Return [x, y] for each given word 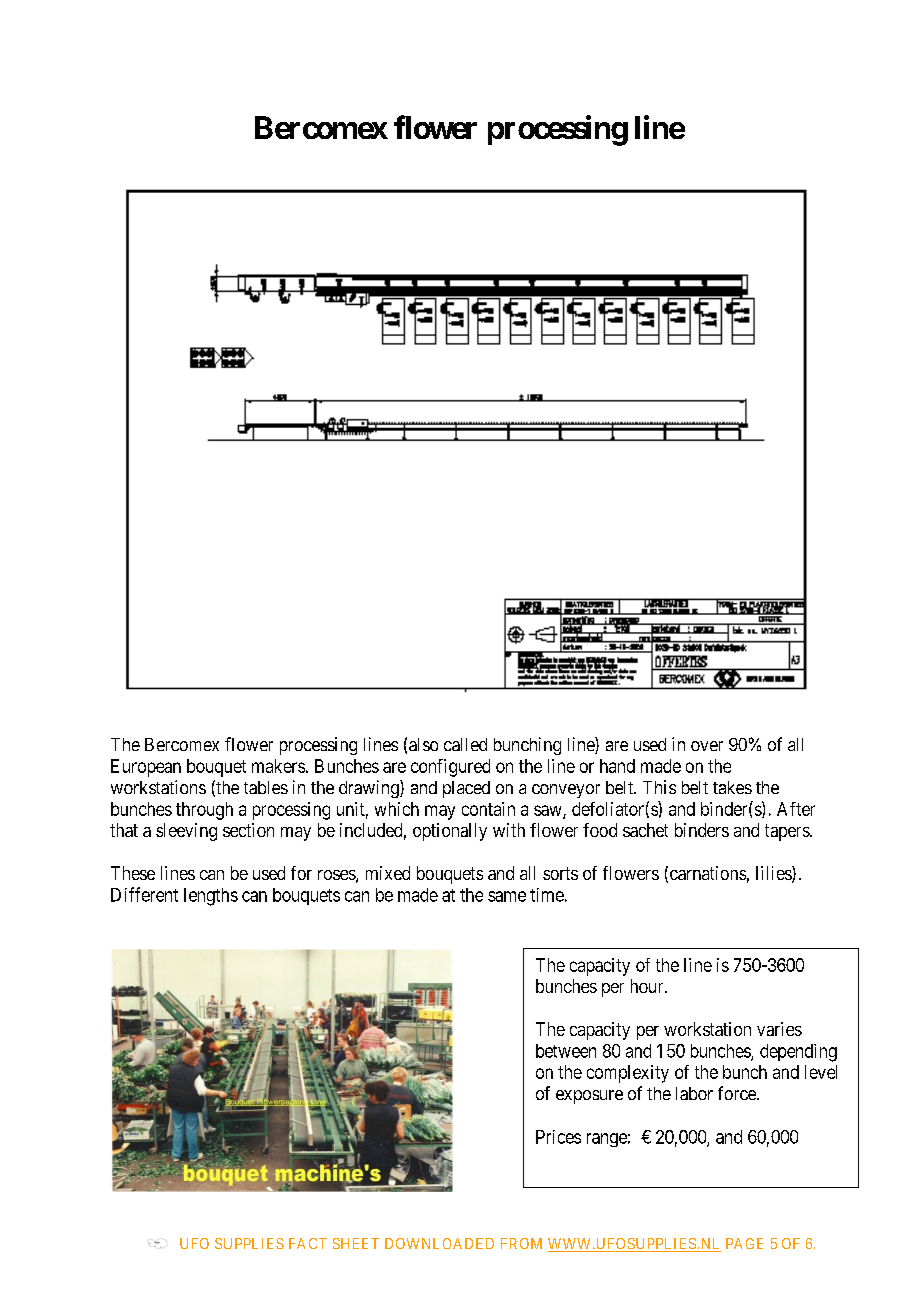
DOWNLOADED [439, 1243]
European [146, 768]
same [507, 896]
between [566, 1051]
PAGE [744, 1243]
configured [450, 768]
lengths [211, 897]
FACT [308, 1243]
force [738, 1093]
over [707, 746]
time [547, 895]
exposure [589, 1097]
